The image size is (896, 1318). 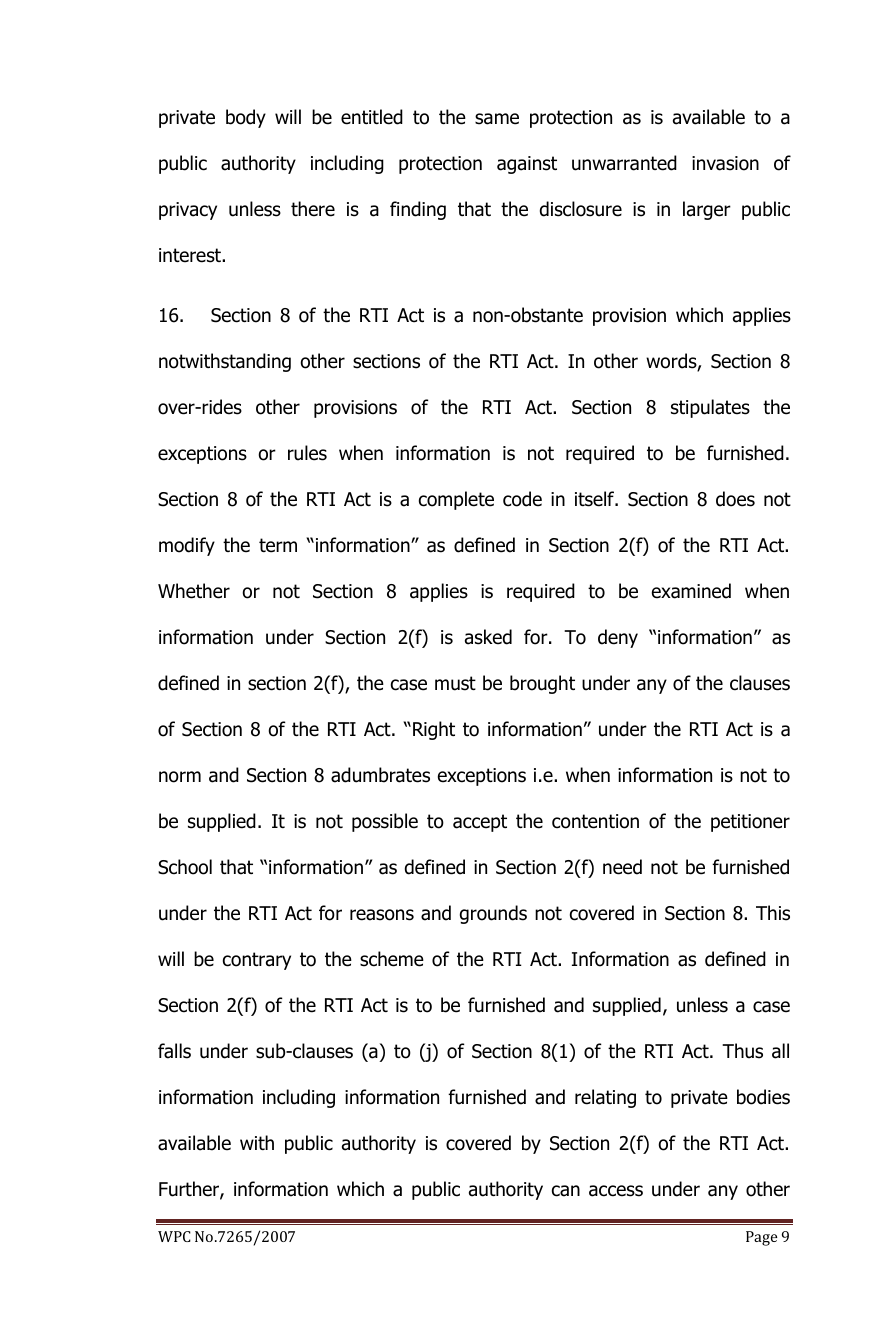 I want to click on must, so click(x=455, y=683).
